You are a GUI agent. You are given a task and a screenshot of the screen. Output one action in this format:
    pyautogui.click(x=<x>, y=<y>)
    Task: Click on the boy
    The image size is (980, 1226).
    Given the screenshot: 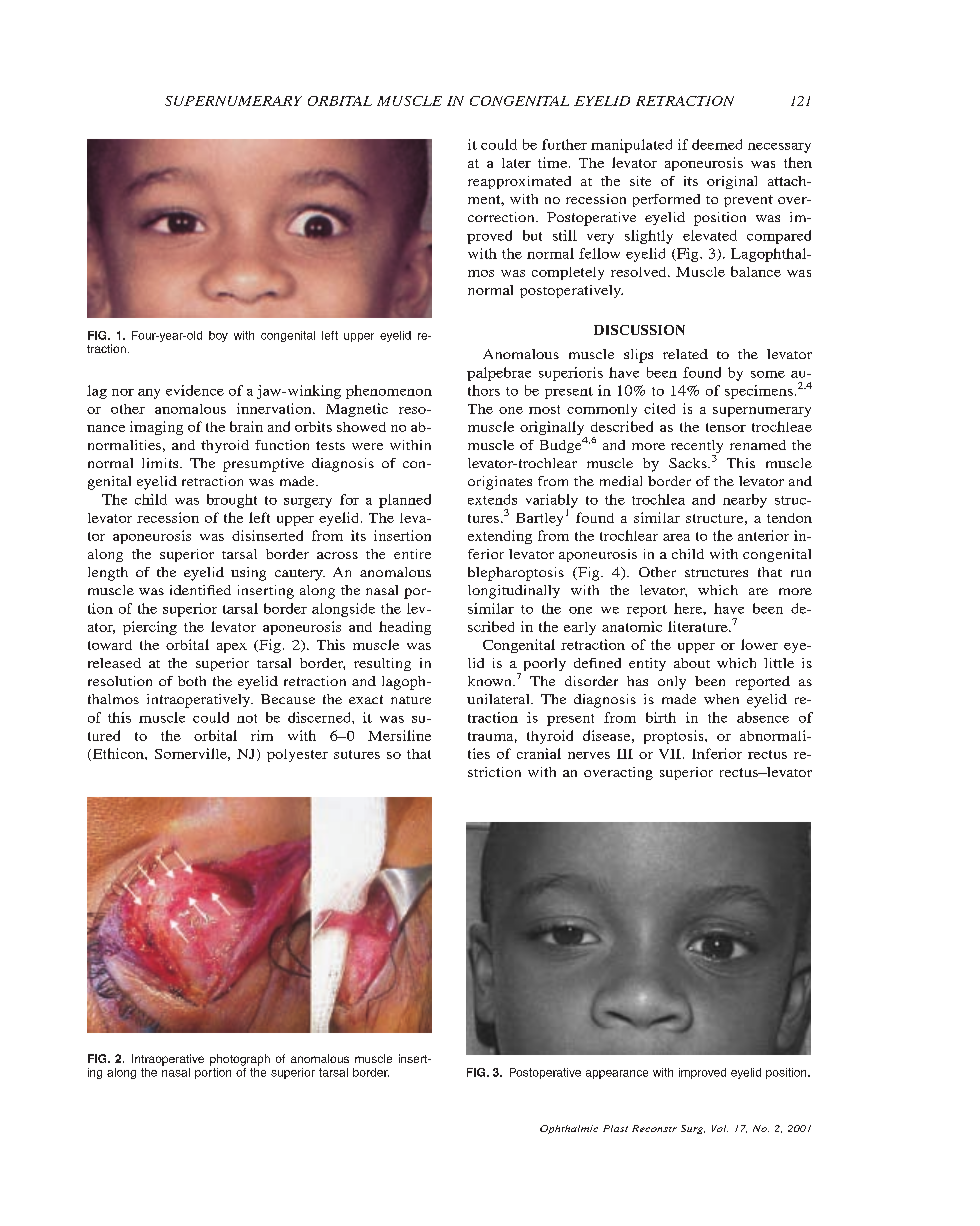 What is the action you would take?
    pyautogui.click(x=218, y=336)
